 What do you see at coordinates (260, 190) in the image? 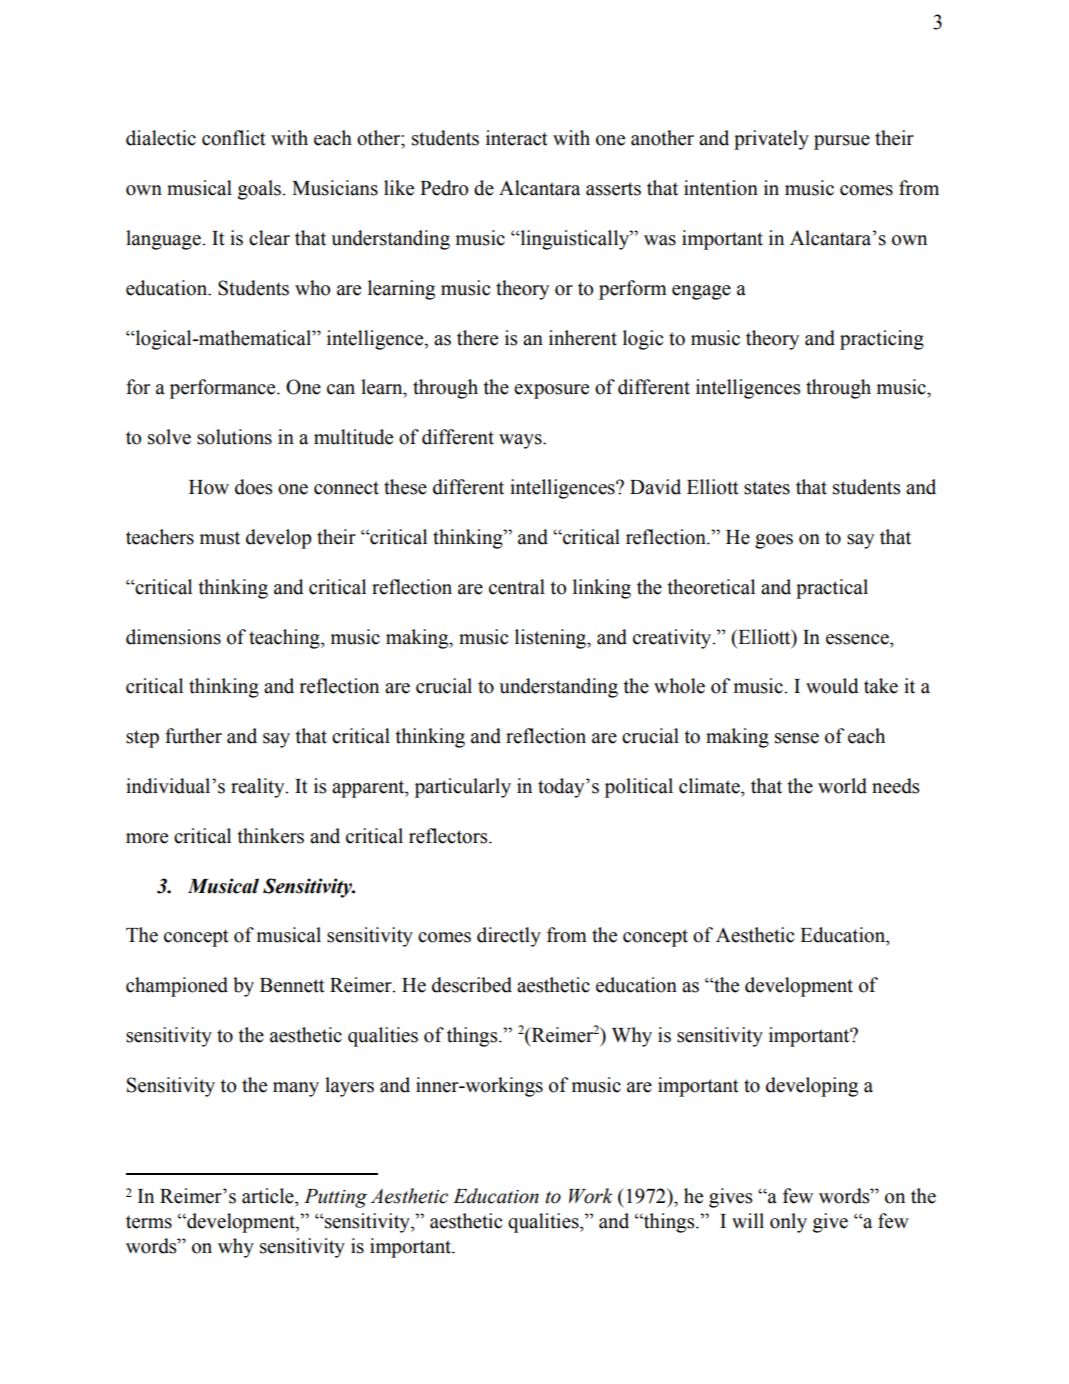
I see `goals` at bounding box center [260, 190].
